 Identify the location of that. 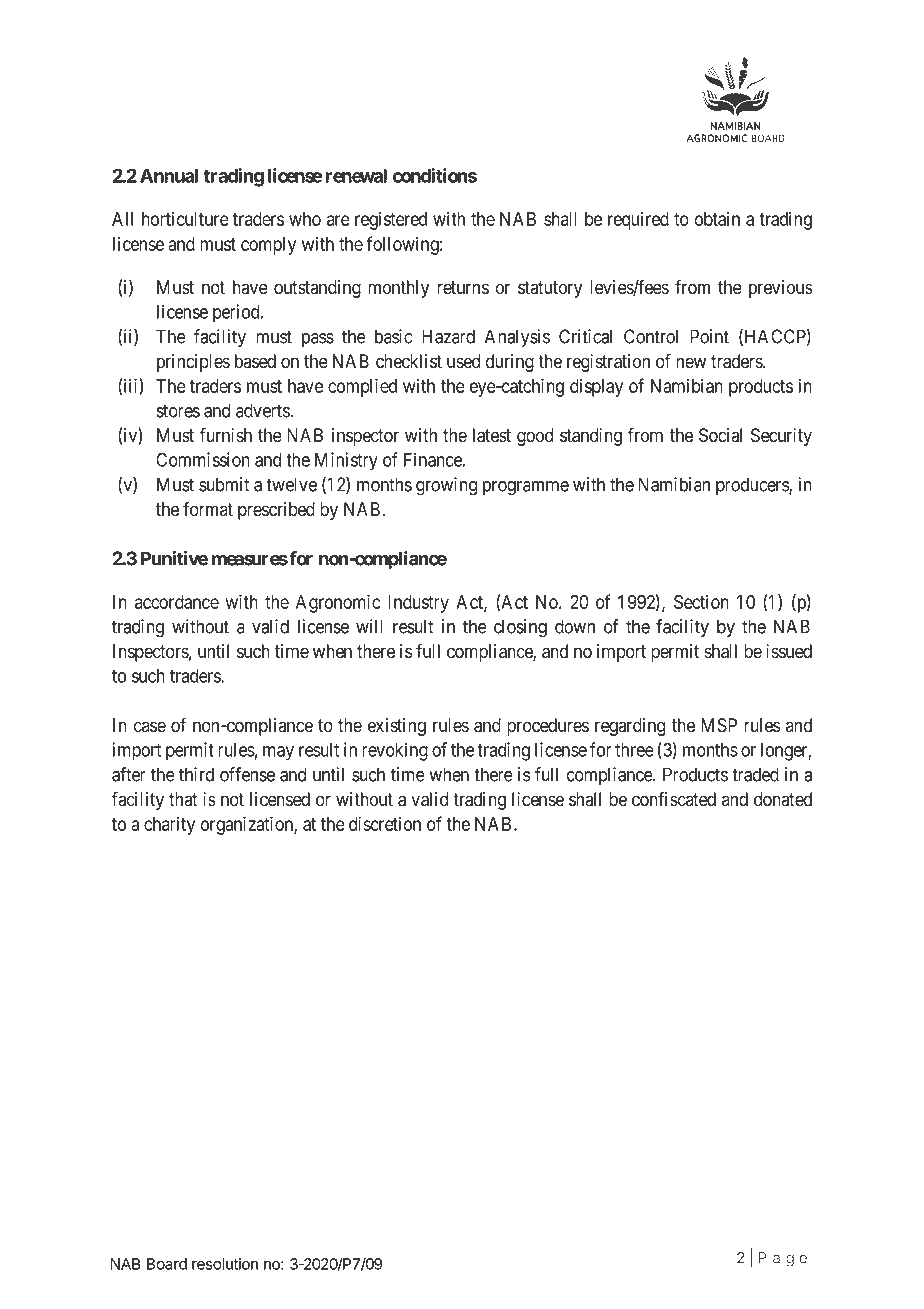
(183, 799).
